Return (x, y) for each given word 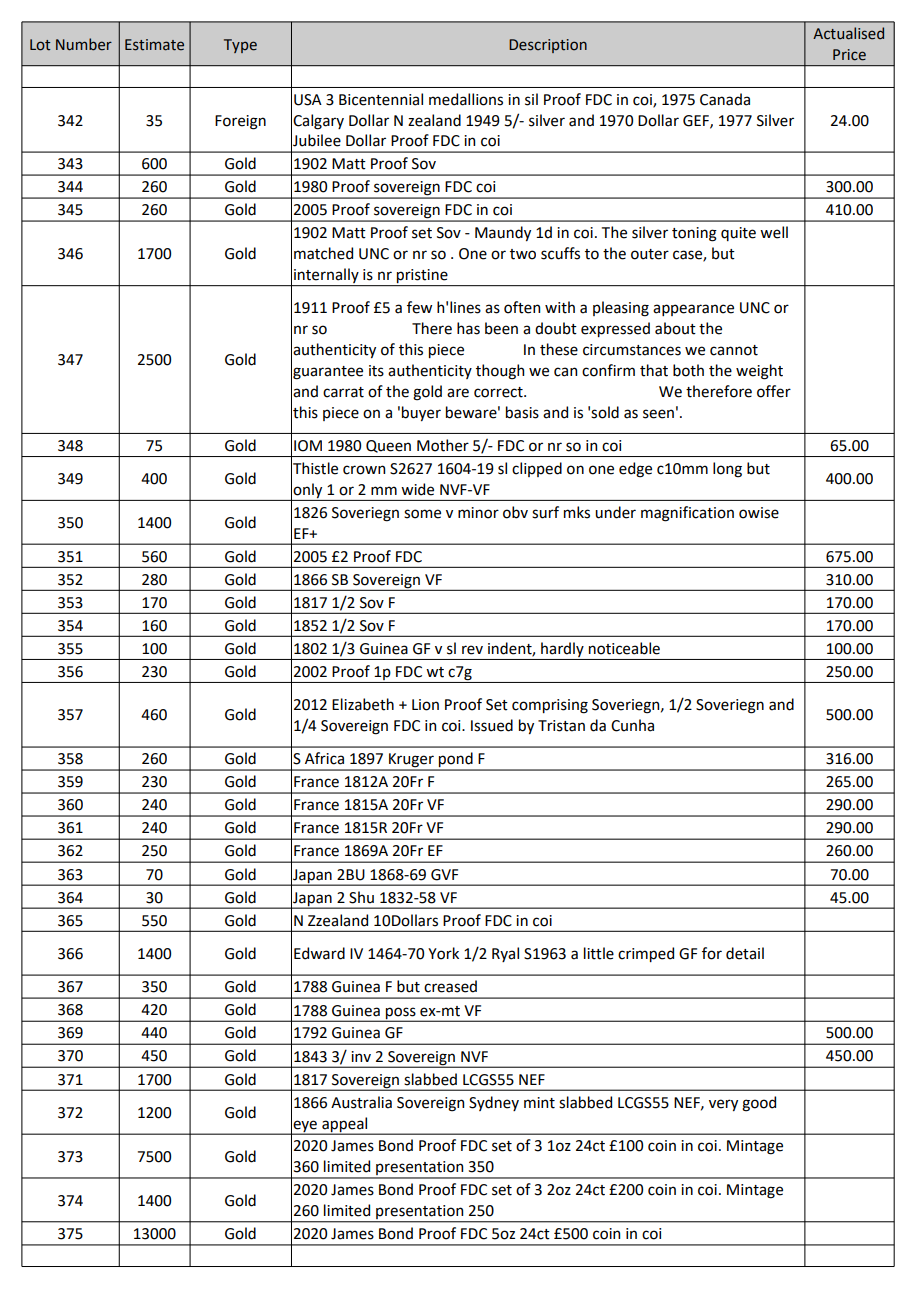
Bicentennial (381, 99)
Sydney (494, 1103)
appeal (345, 1125)
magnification (687, 514)
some (422, 514)
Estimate (154, 45)
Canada (725, 99)
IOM (308, 446)
